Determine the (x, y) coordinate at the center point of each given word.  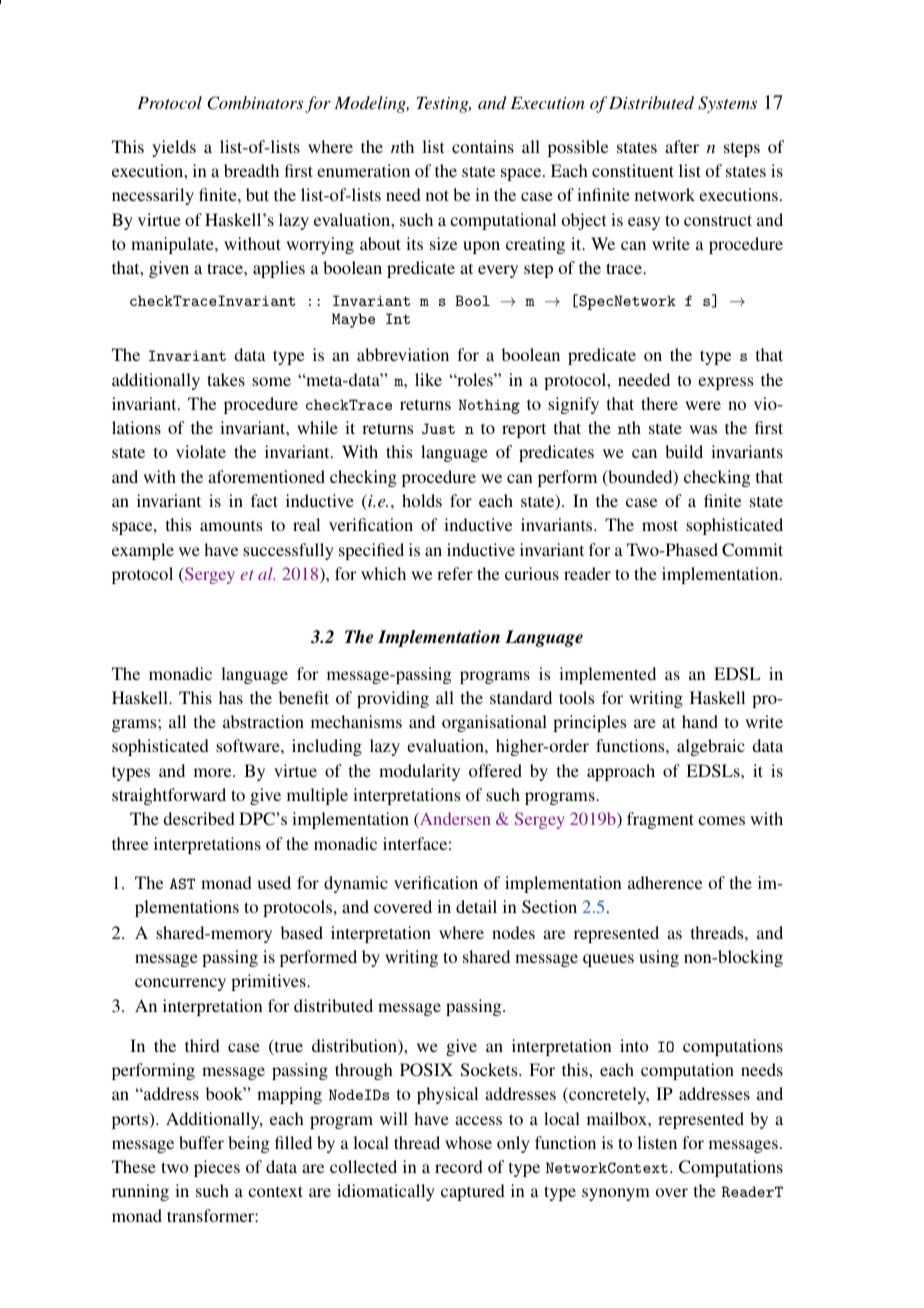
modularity (419, 772)
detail (476, 906)
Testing (443, 105)
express (725, 383)
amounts (231, 525)
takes (226, 379)
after (682, 146)
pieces (217, 1168)
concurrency (180, 984)
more (214, 772)
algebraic (711, 747)
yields (174, 148)
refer (455, 573)
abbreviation (403, 354)
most (660, 525)
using (659, 958)
